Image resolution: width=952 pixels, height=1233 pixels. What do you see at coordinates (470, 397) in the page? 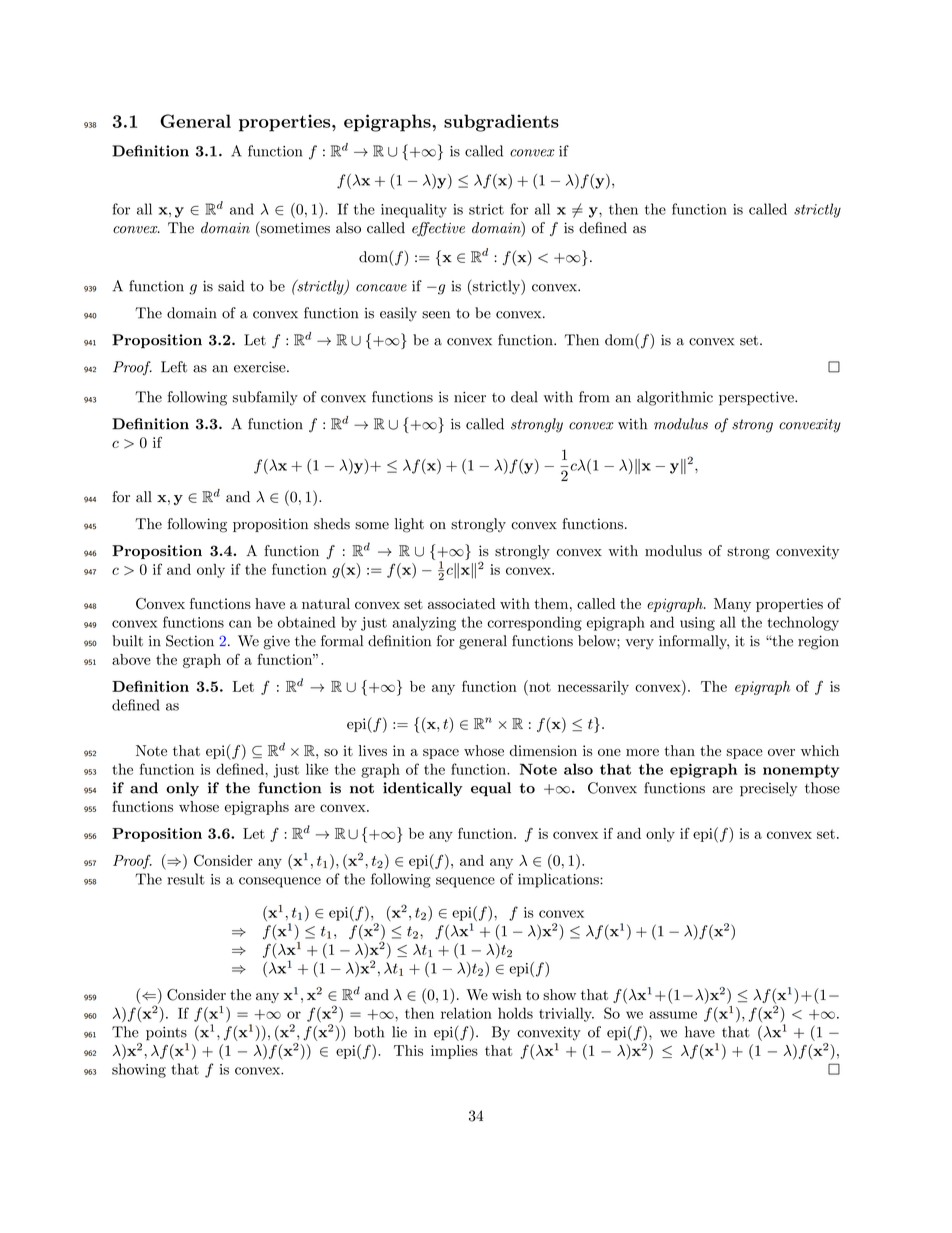
I see `nicer` at bounding box center [470, 397].
